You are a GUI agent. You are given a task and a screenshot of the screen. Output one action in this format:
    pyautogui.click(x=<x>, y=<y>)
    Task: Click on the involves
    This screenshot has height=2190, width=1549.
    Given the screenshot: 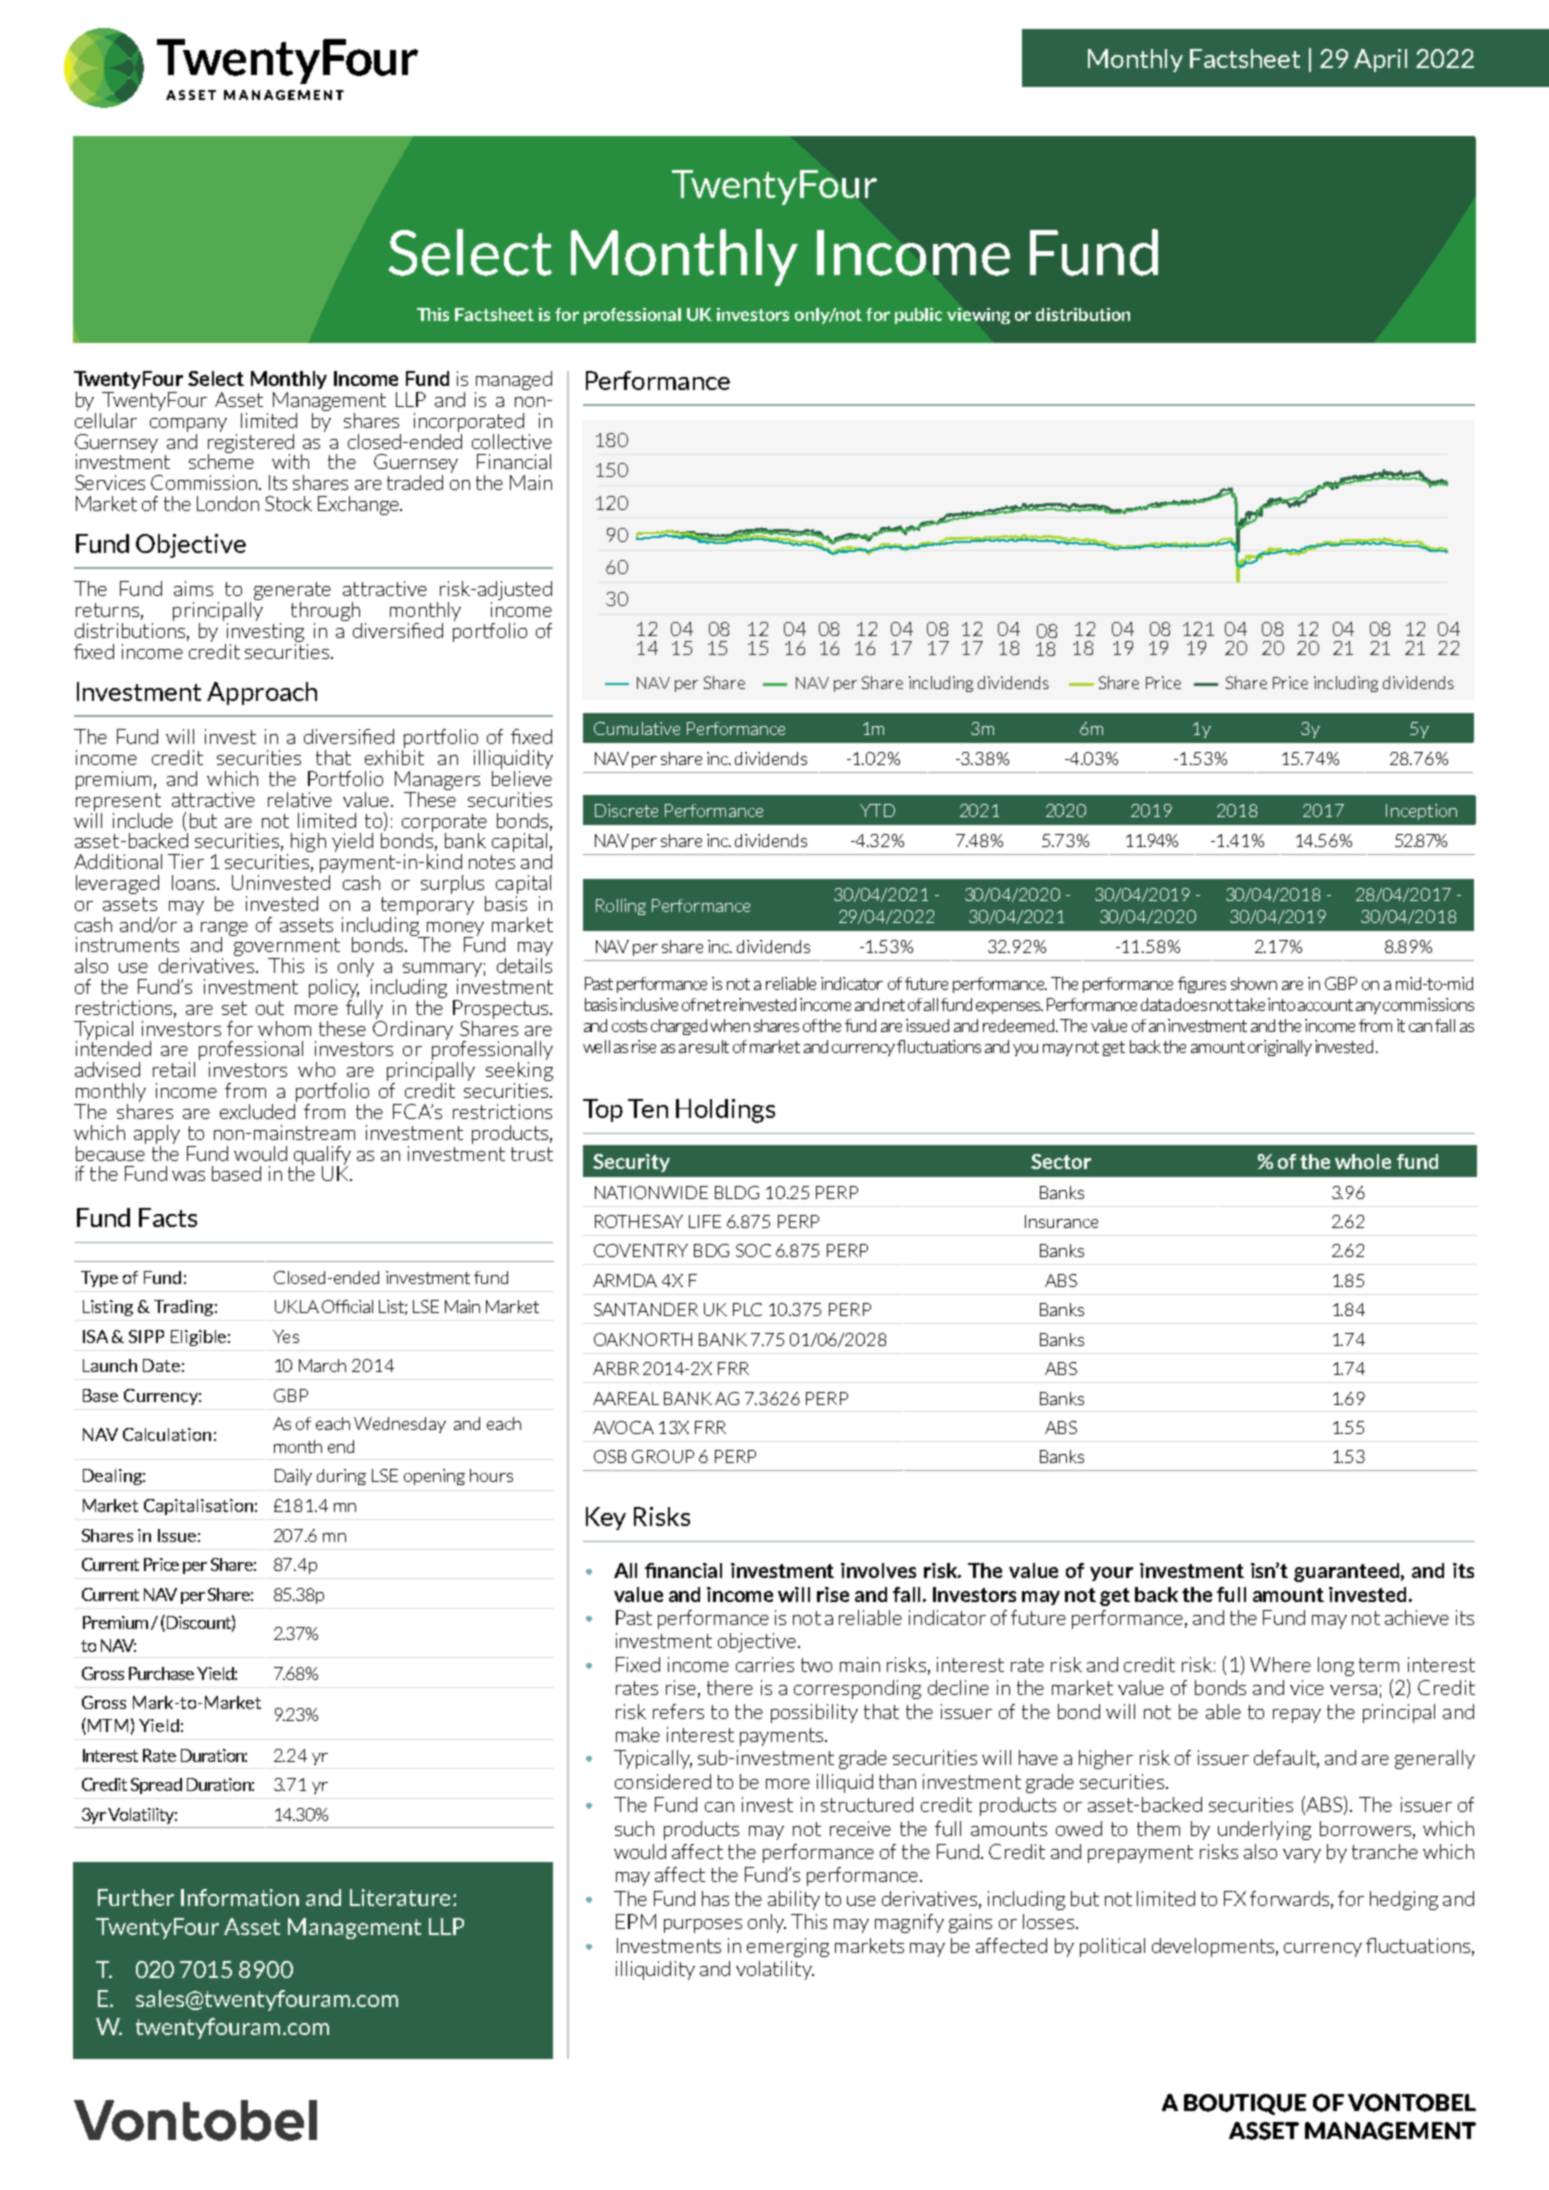 What is the action you would take?
    pyautogui.click(x=878, y=1570)
